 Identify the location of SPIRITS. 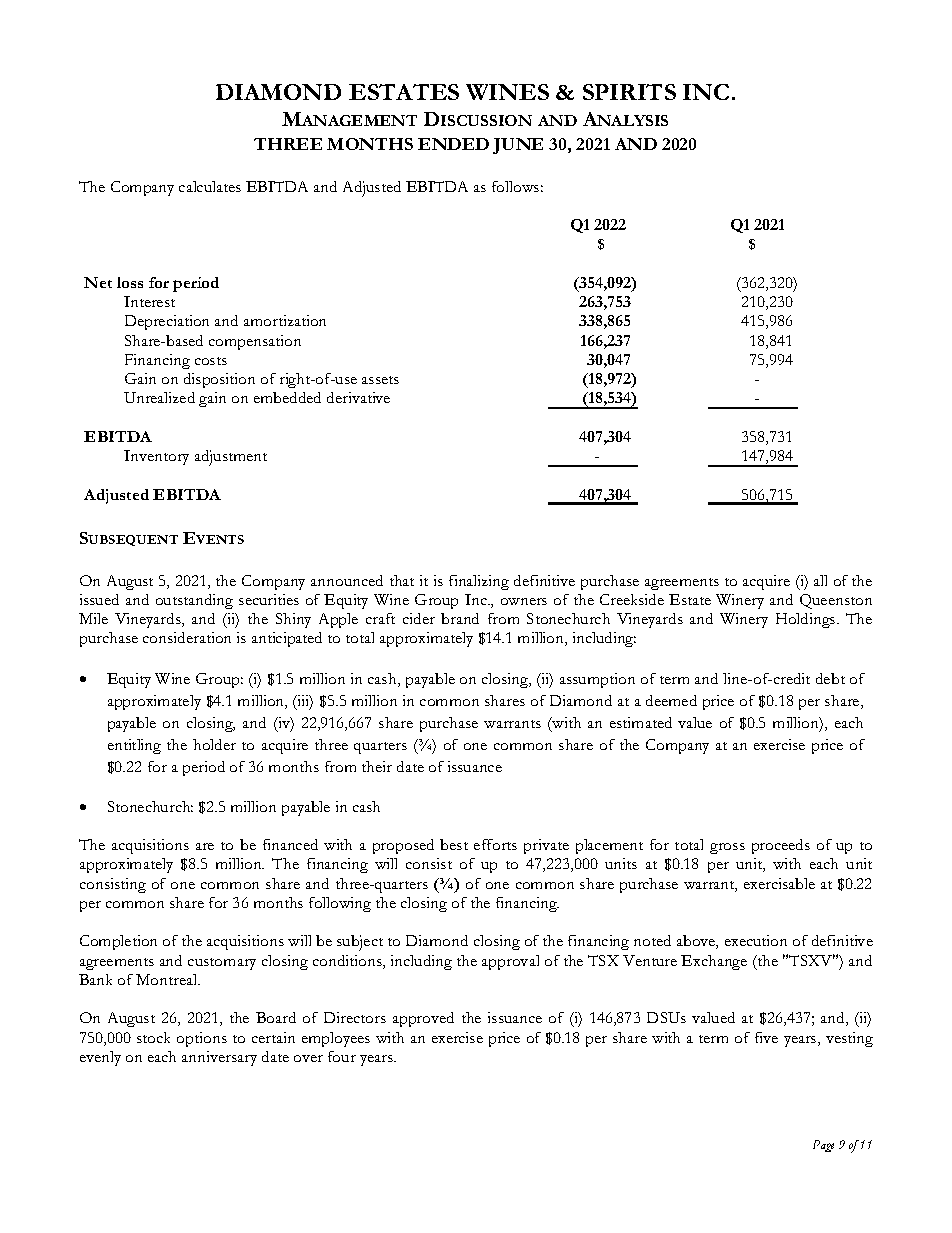
(629, 92).
